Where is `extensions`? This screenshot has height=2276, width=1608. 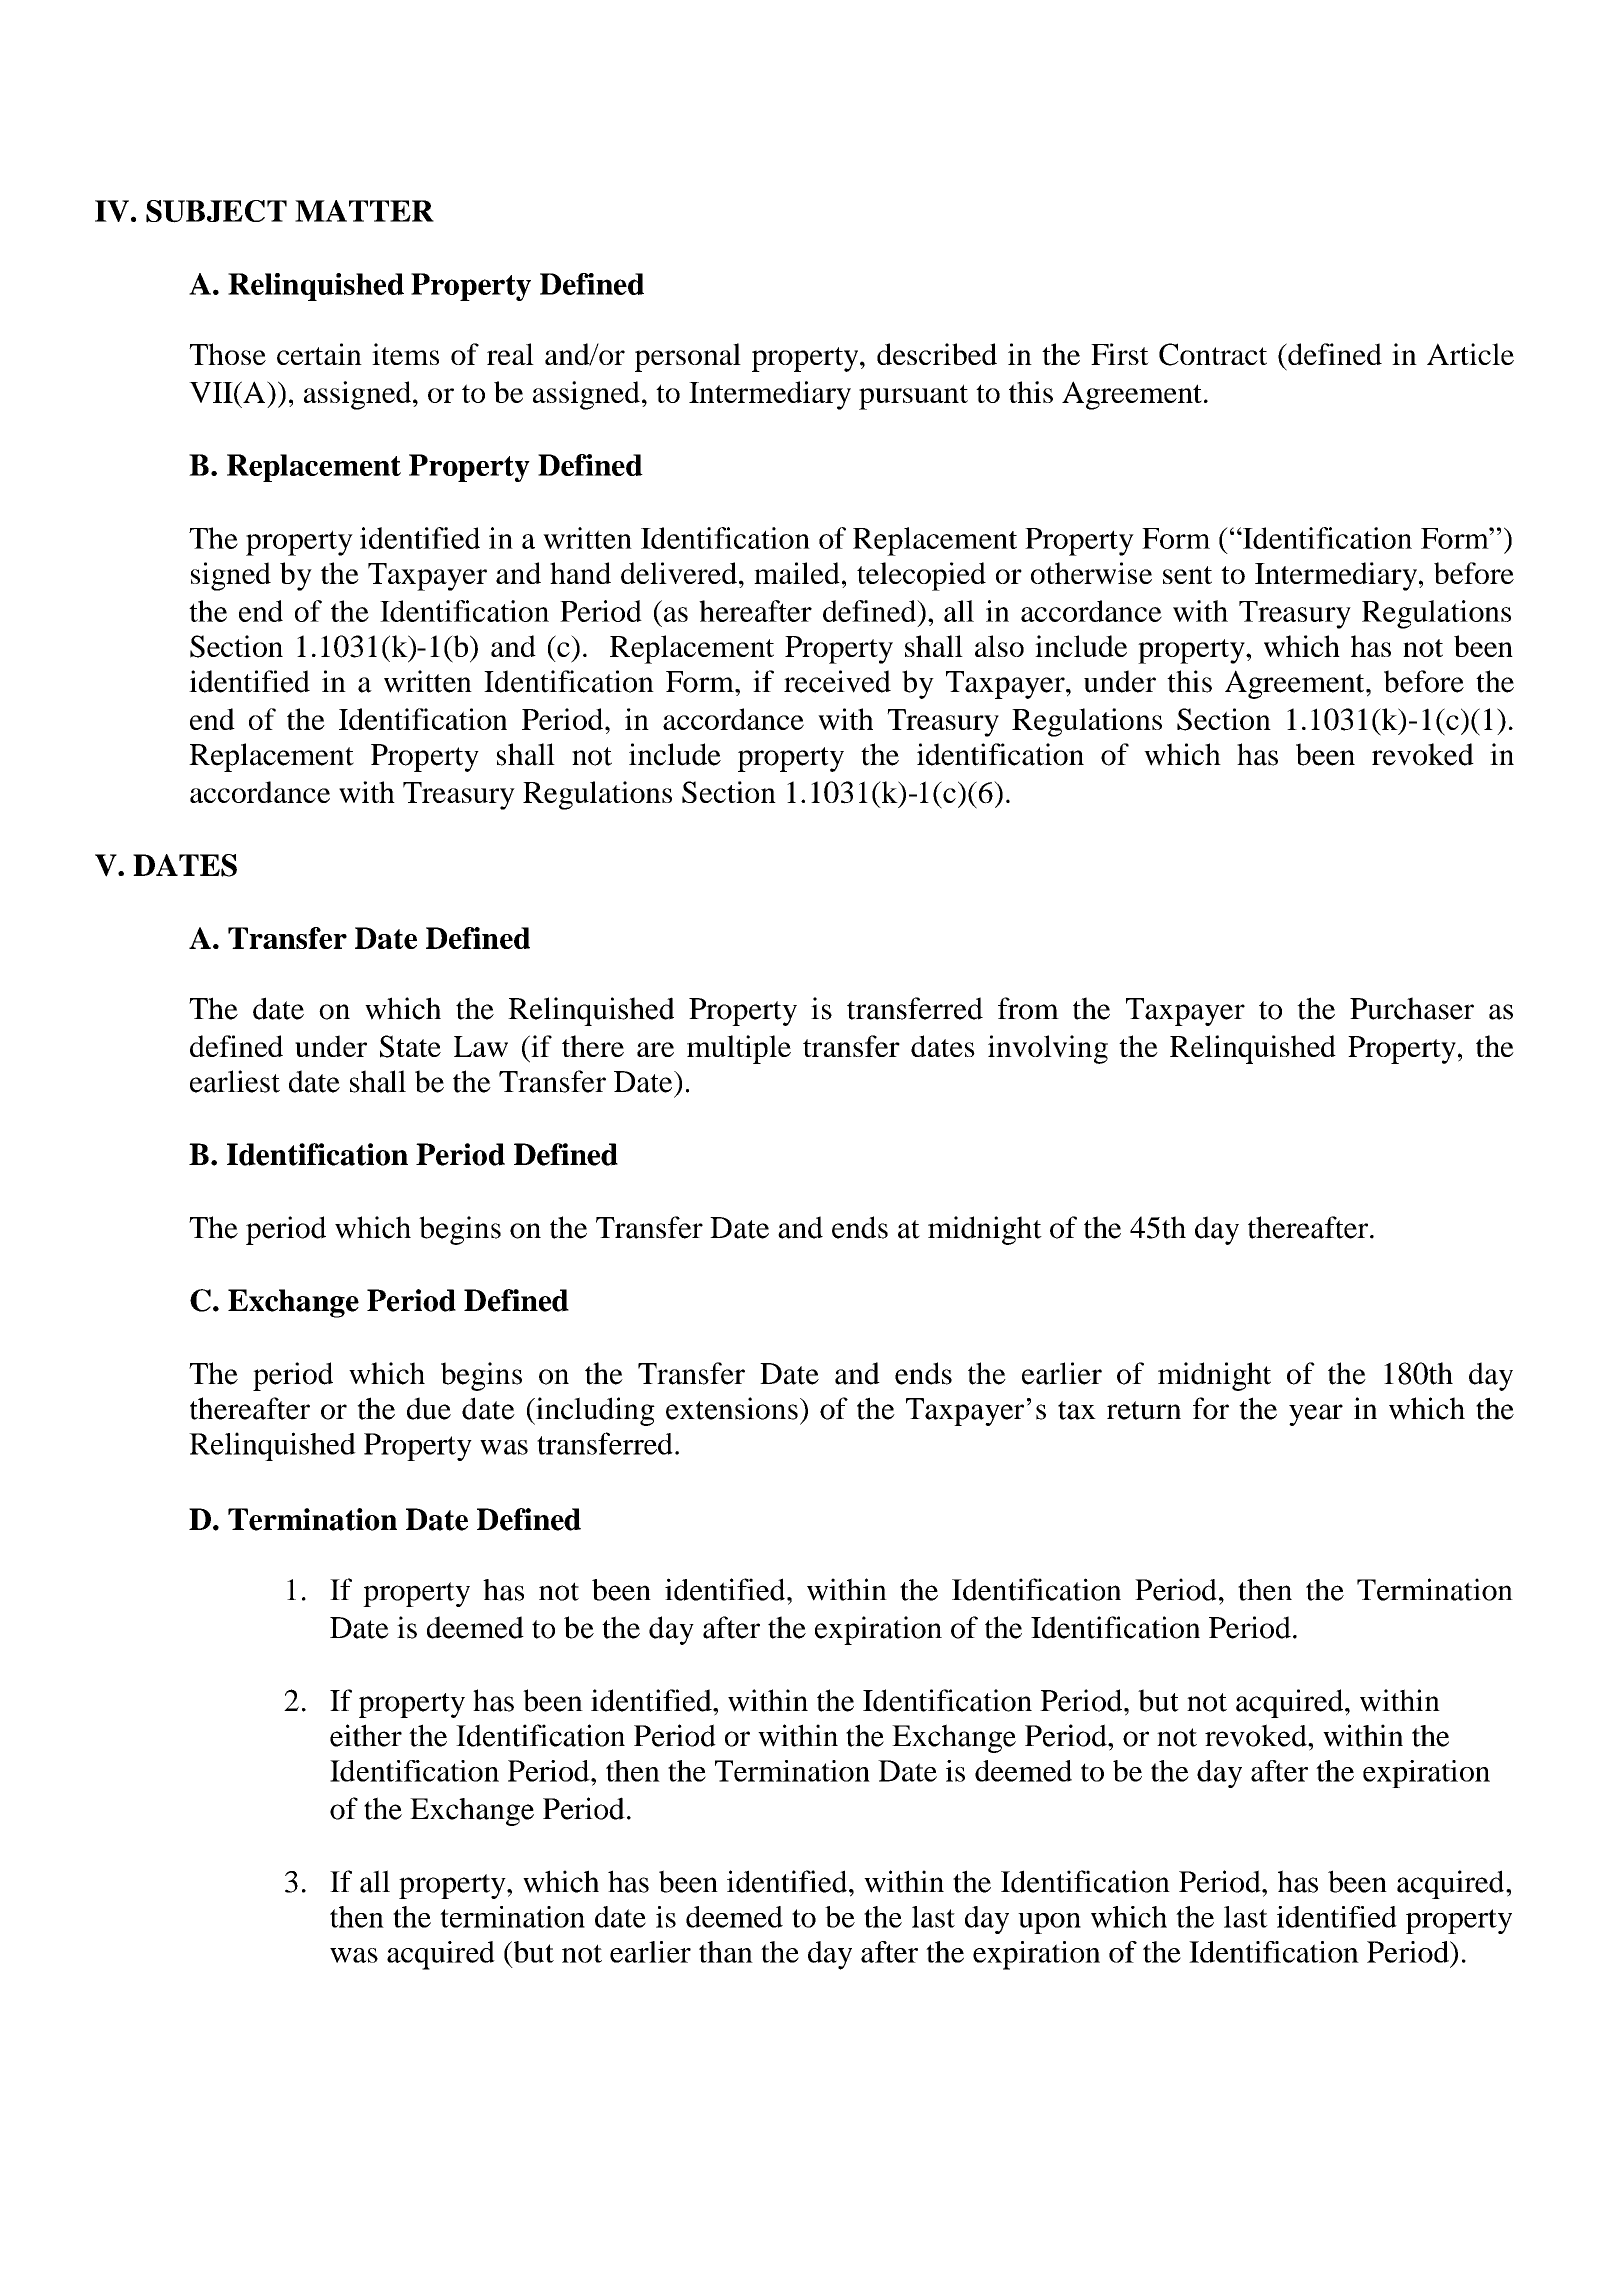
extensions is located at coordinates (732, 1408).
